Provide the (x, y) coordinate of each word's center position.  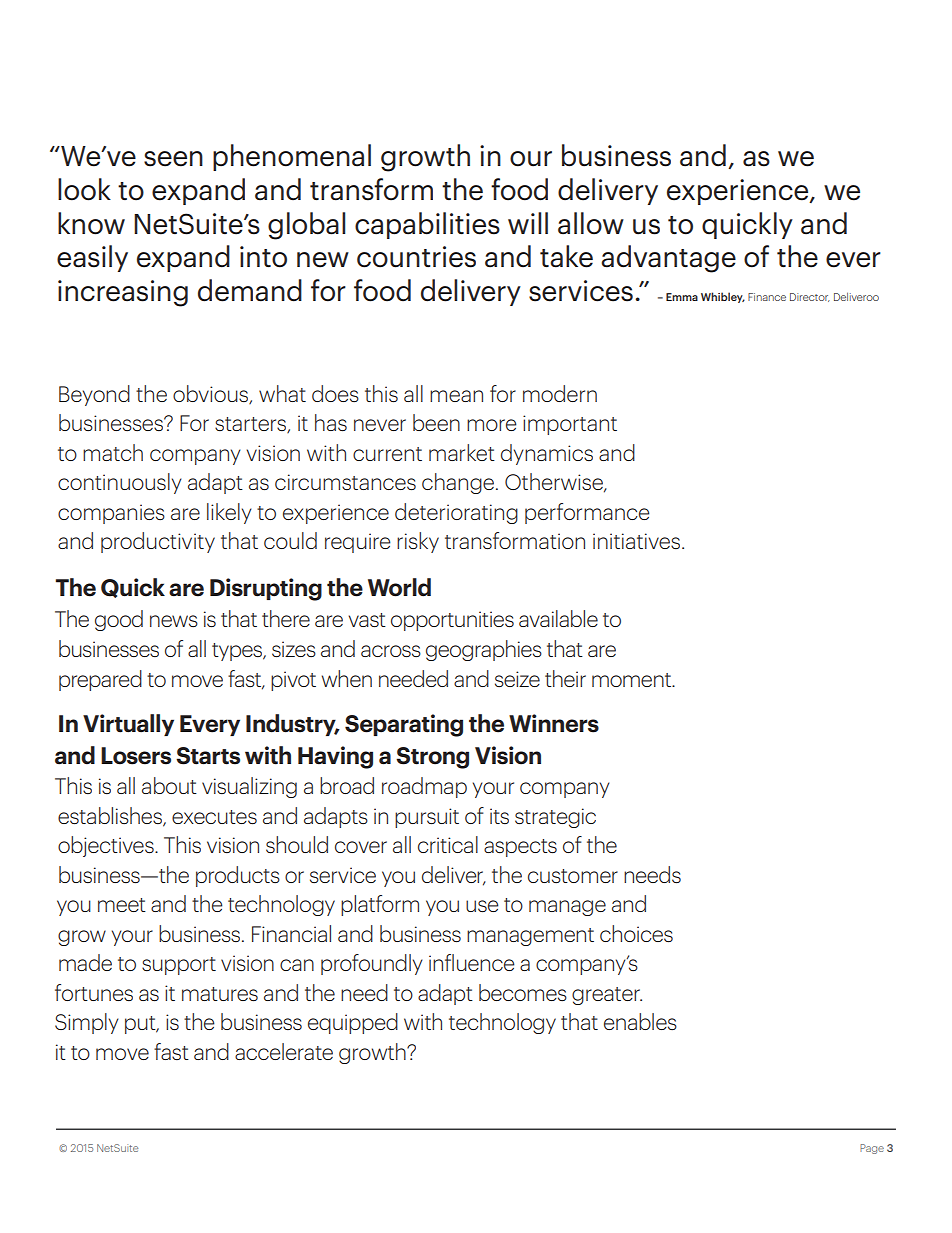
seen (173, 159)
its (499, 816)
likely (229, 513)
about (169, 785)
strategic (555, 818)
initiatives (638, 541)
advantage (668, 259)
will (528, 223)
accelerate (284, 1051)
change (458, 483)
